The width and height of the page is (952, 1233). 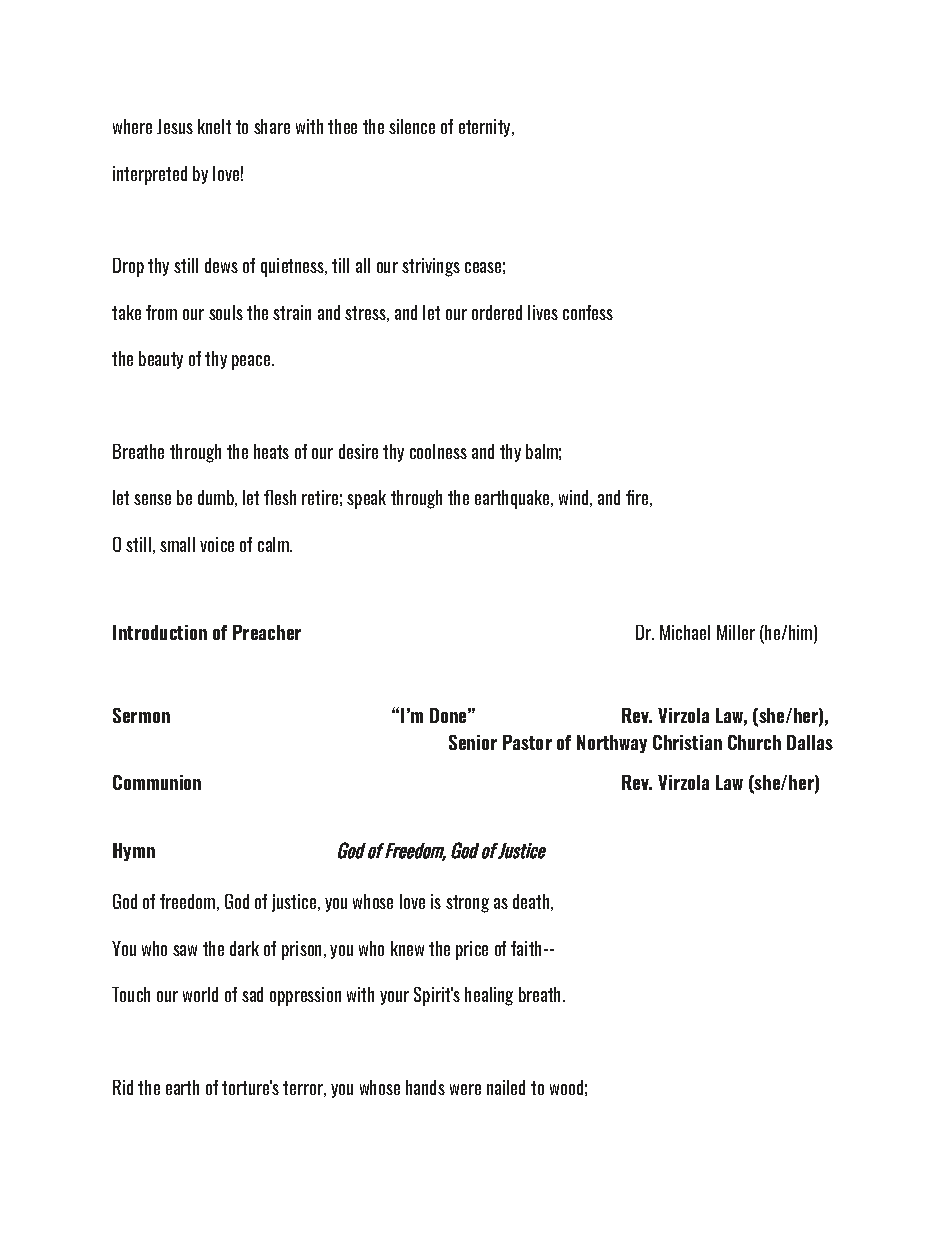 What do you see at coordinates (123, 1087) in the page?
I see `Rid` at bounding box center [123, 1087].
